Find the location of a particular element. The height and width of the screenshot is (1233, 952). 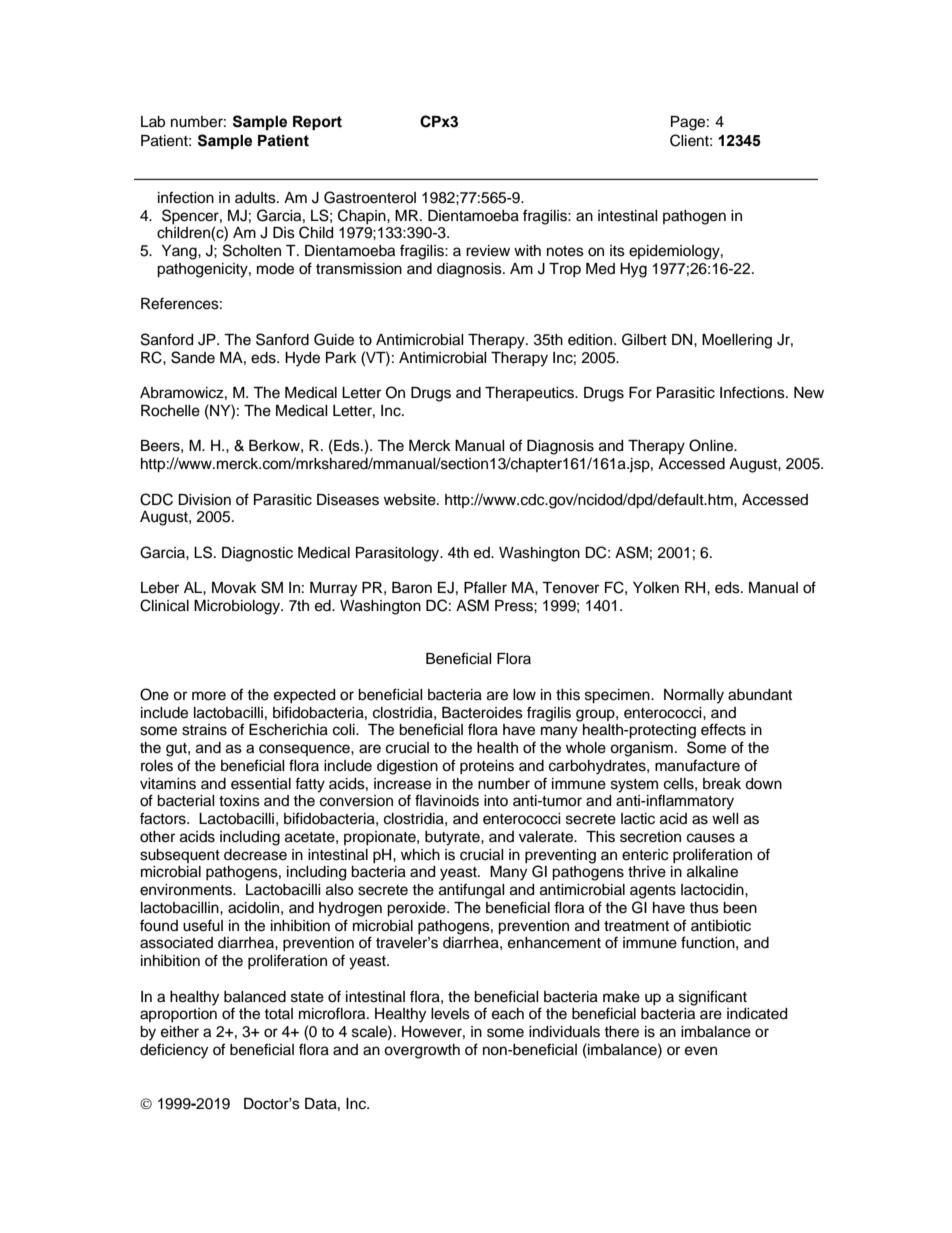

Sande is located at coordinates (193, 357).
